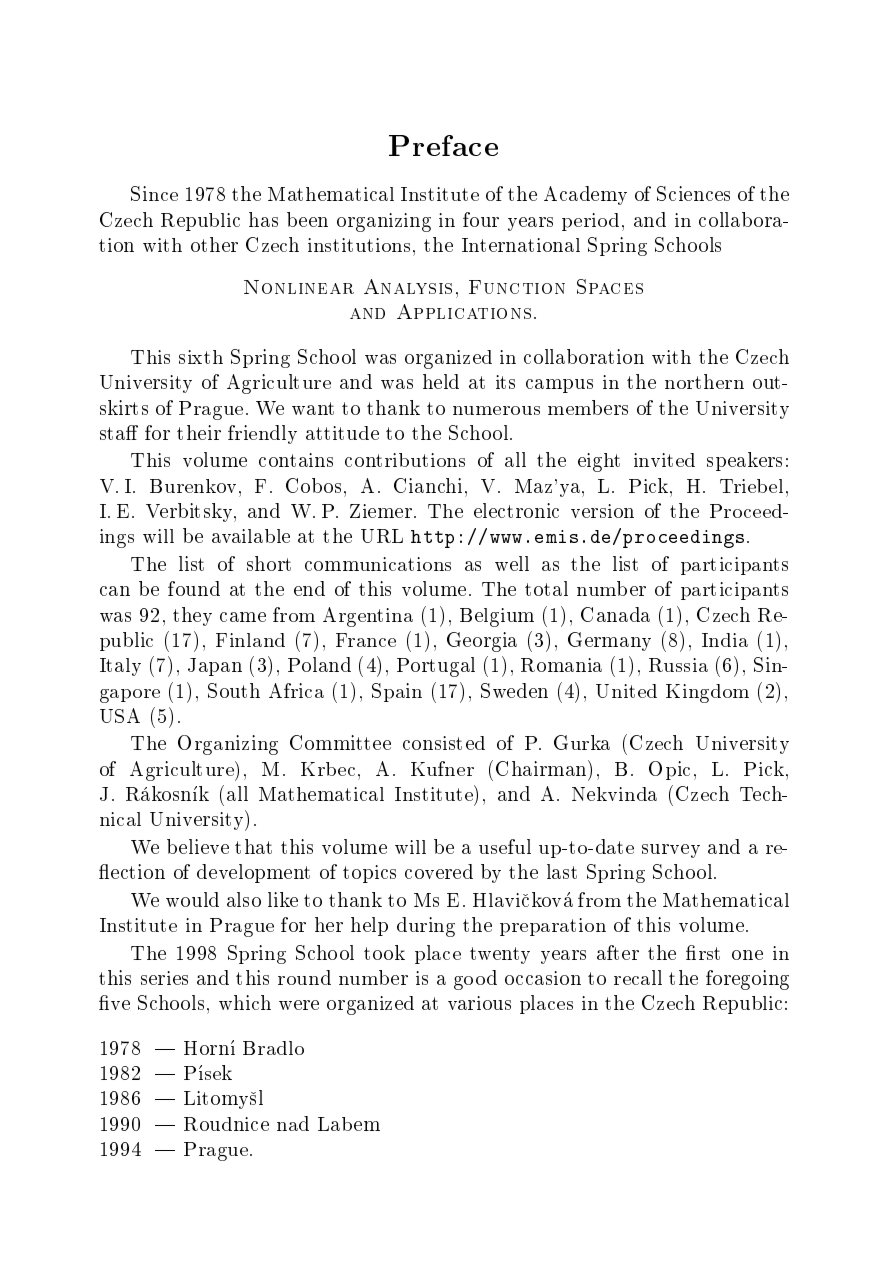  I want to click on numerous, so click(496, 410).
